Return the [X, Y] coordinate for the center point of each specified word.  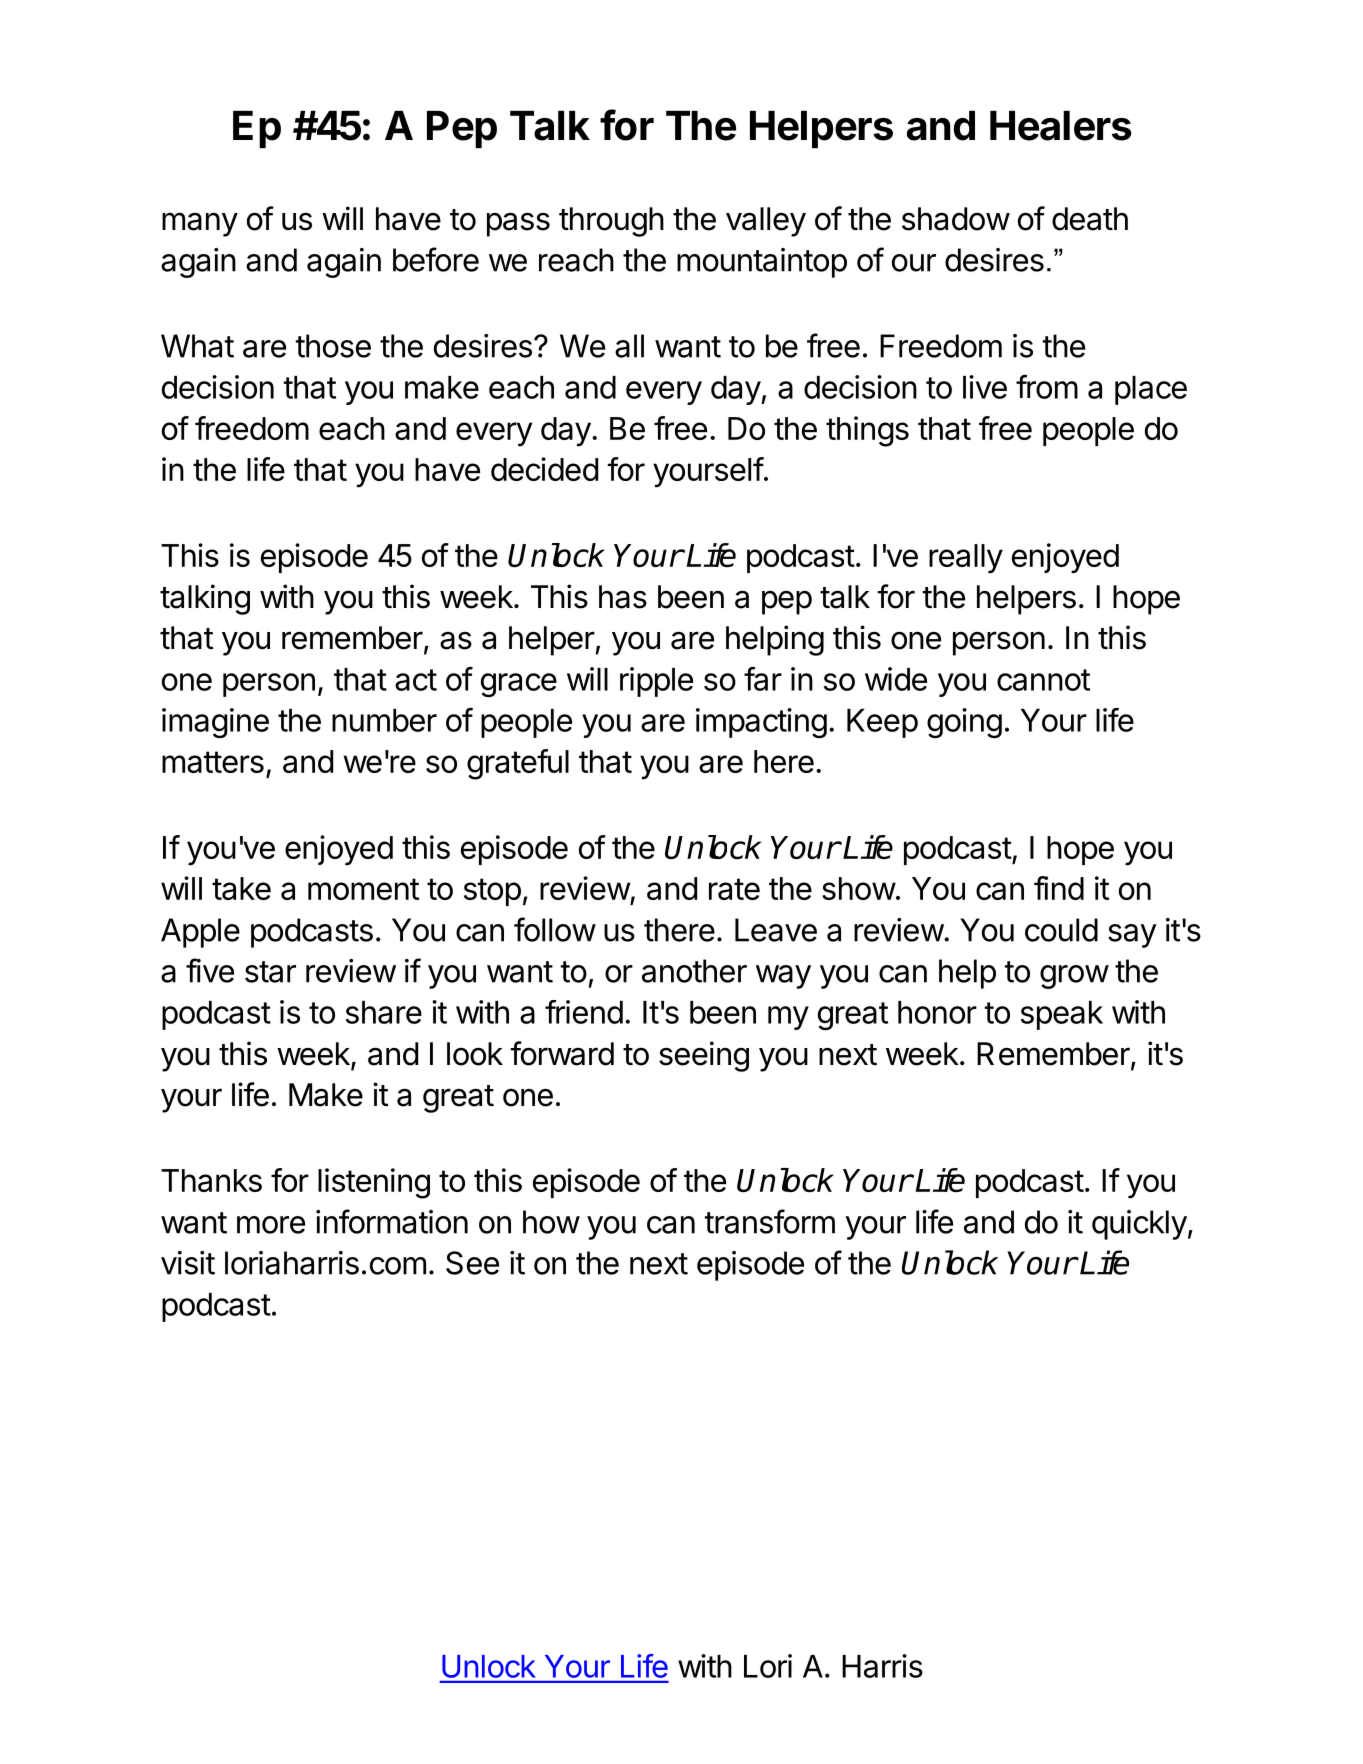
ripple [656, 682]
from [1047, 387]
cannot [1043, 680]
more [271, 1225]
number [384, 720]
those [333, 346]
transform [769, 1221]
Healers [1061, 126]
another [694, 971]
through [611, 222]
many [200, 224]
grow [1074, 977]
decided [544, 469]
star [270, 972]
